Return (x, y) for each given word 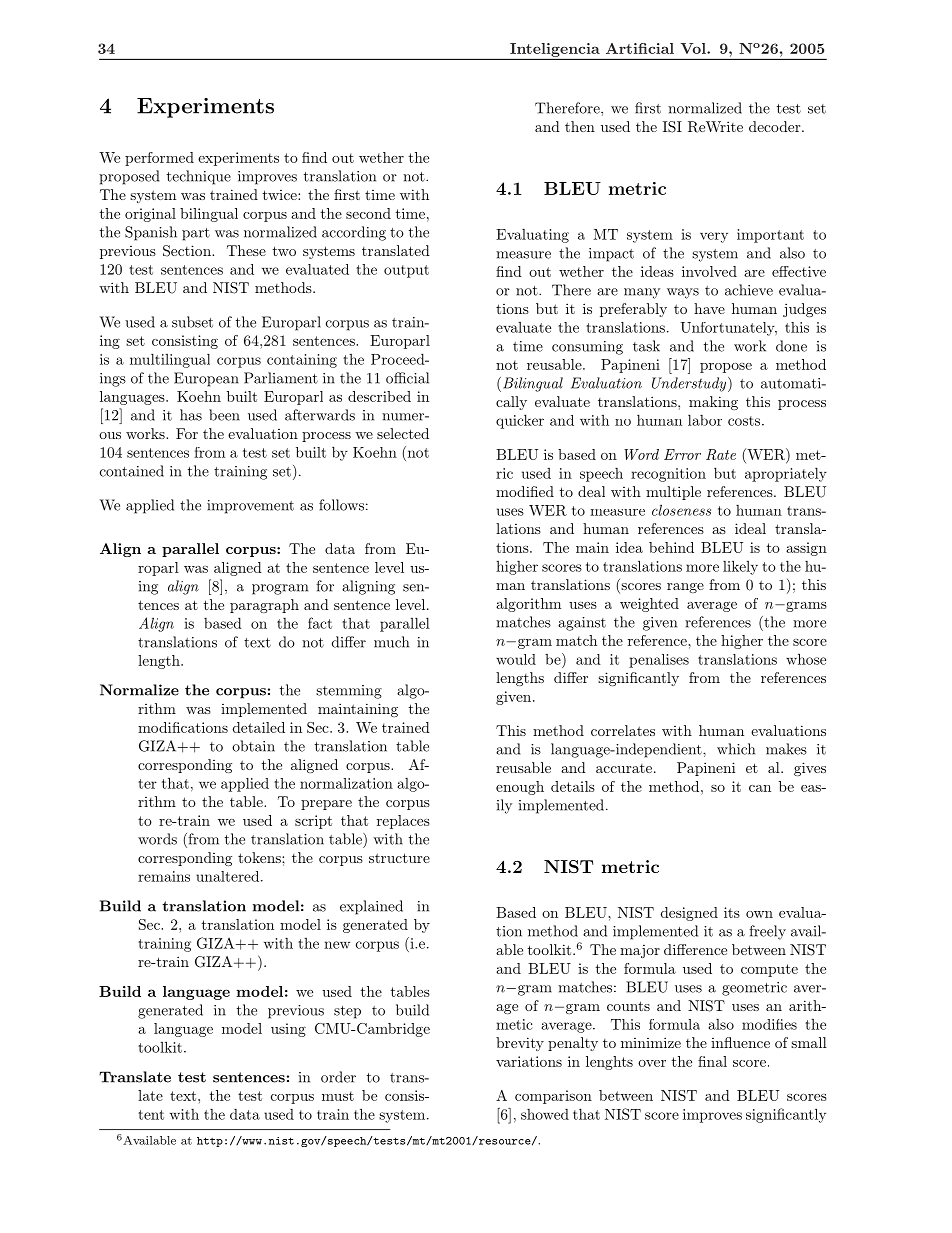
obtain (253, 746)
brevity (520, 1044)
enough (520, 788)
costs (745, 421)
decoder (776, 126)
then (580, 126)
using (288, 1030)
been (224, 415)
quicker (520, 421)
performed (159, 159)
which (736, 749)
